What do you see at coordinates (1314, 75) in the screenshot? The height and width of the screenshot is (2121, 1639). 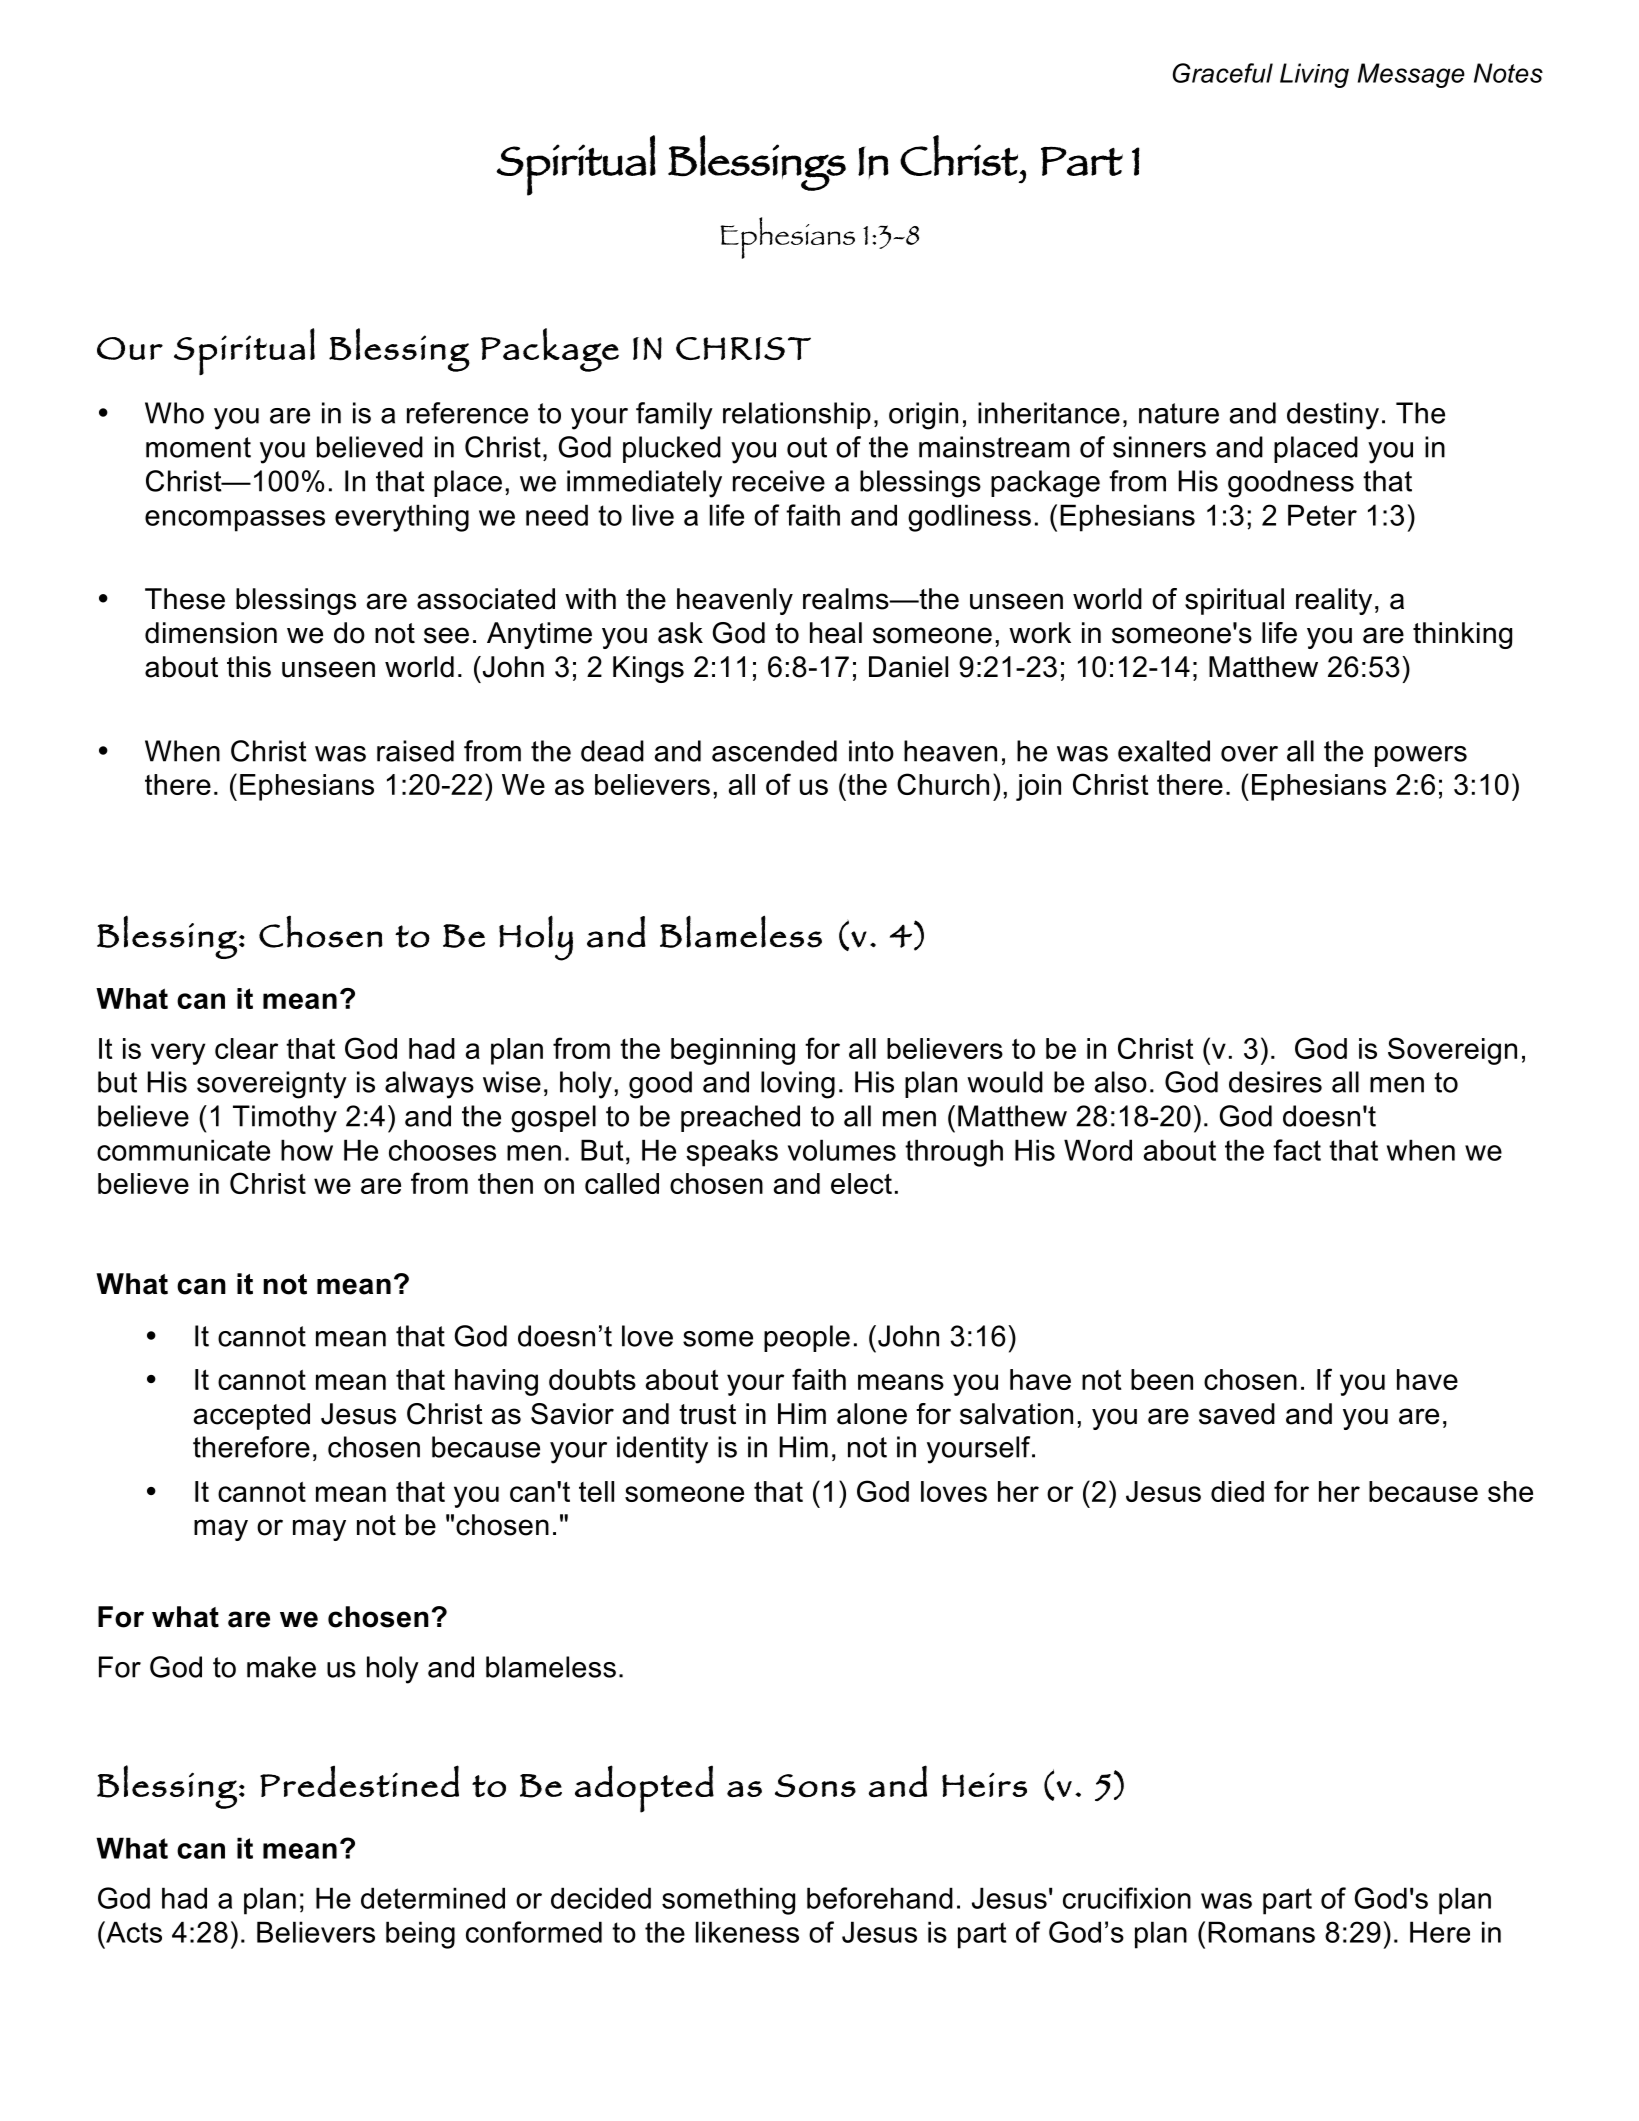 I see `Living` at bounding box center [1314, 75].
